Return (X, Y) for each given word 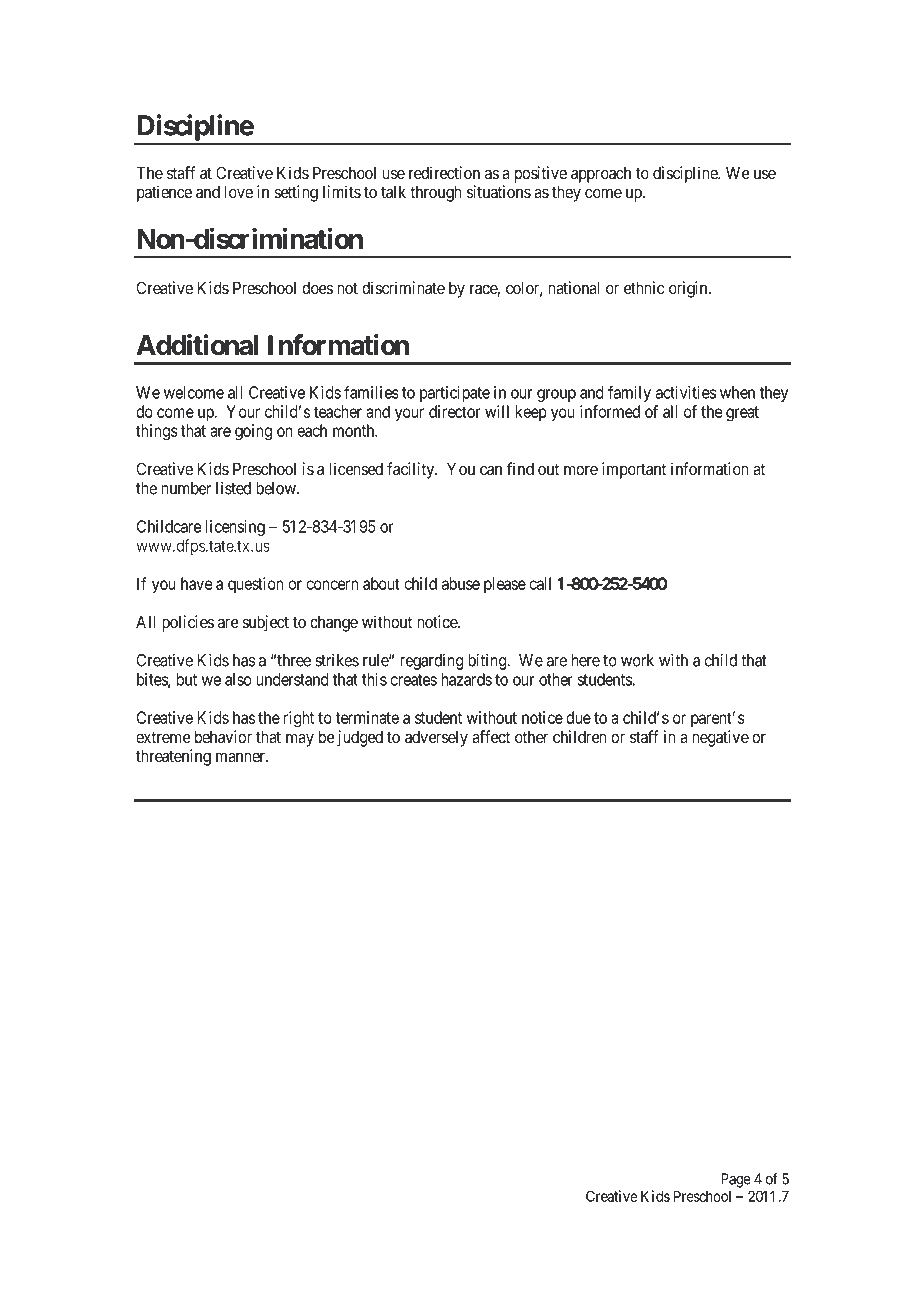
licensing (235, 528)
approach (601, 174)
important (634, 470)
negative (720, 738)
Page (736, 1180)
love (239, 192)
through (436, 193)
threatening (173, 757)
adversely (436, 738)
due (578, 717)
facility (412, 470)
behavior (223, 737)
